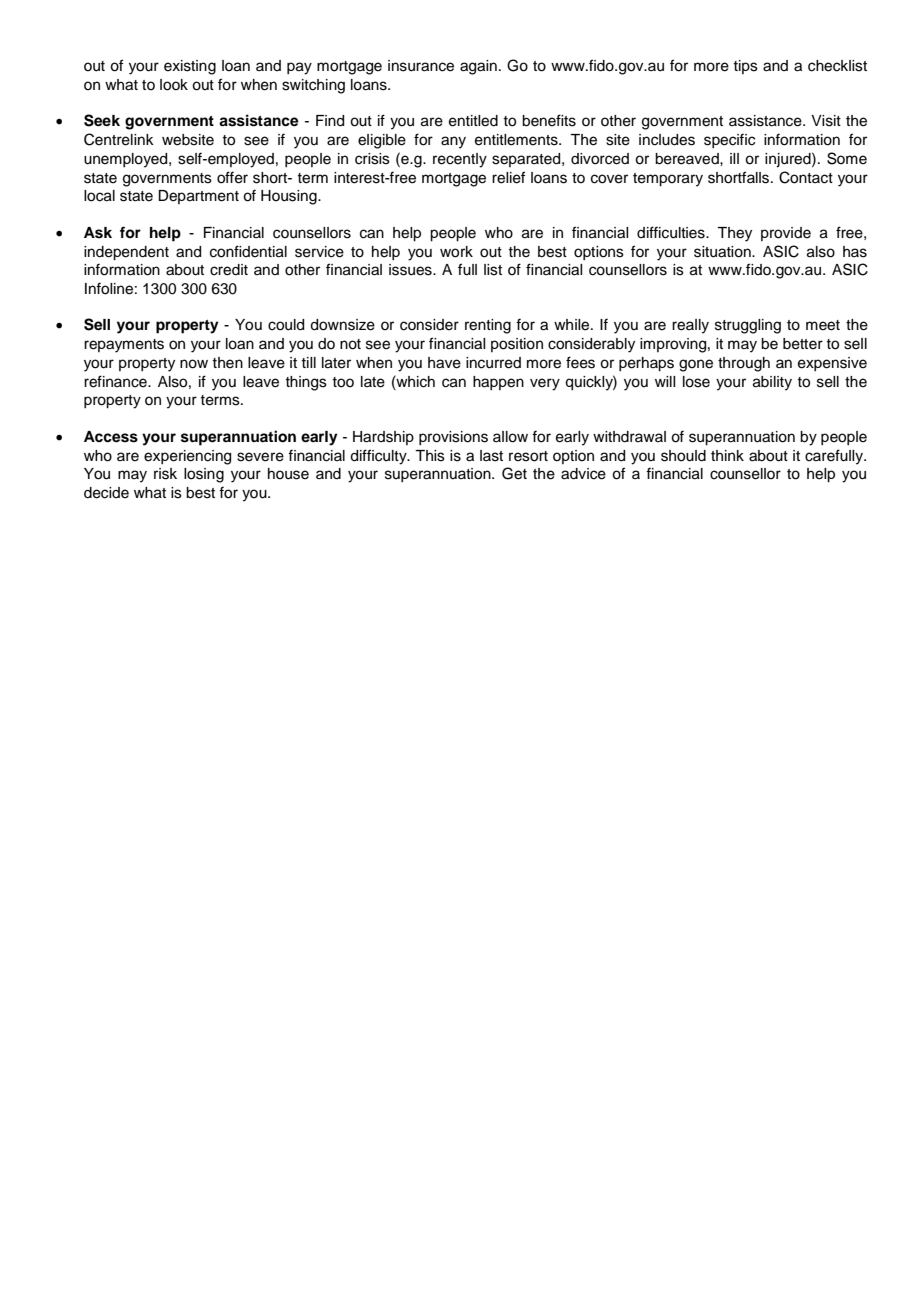  What do you see at coordinates (204, 475) in the page?
I see `losing` at bounding box center [204, 475].
